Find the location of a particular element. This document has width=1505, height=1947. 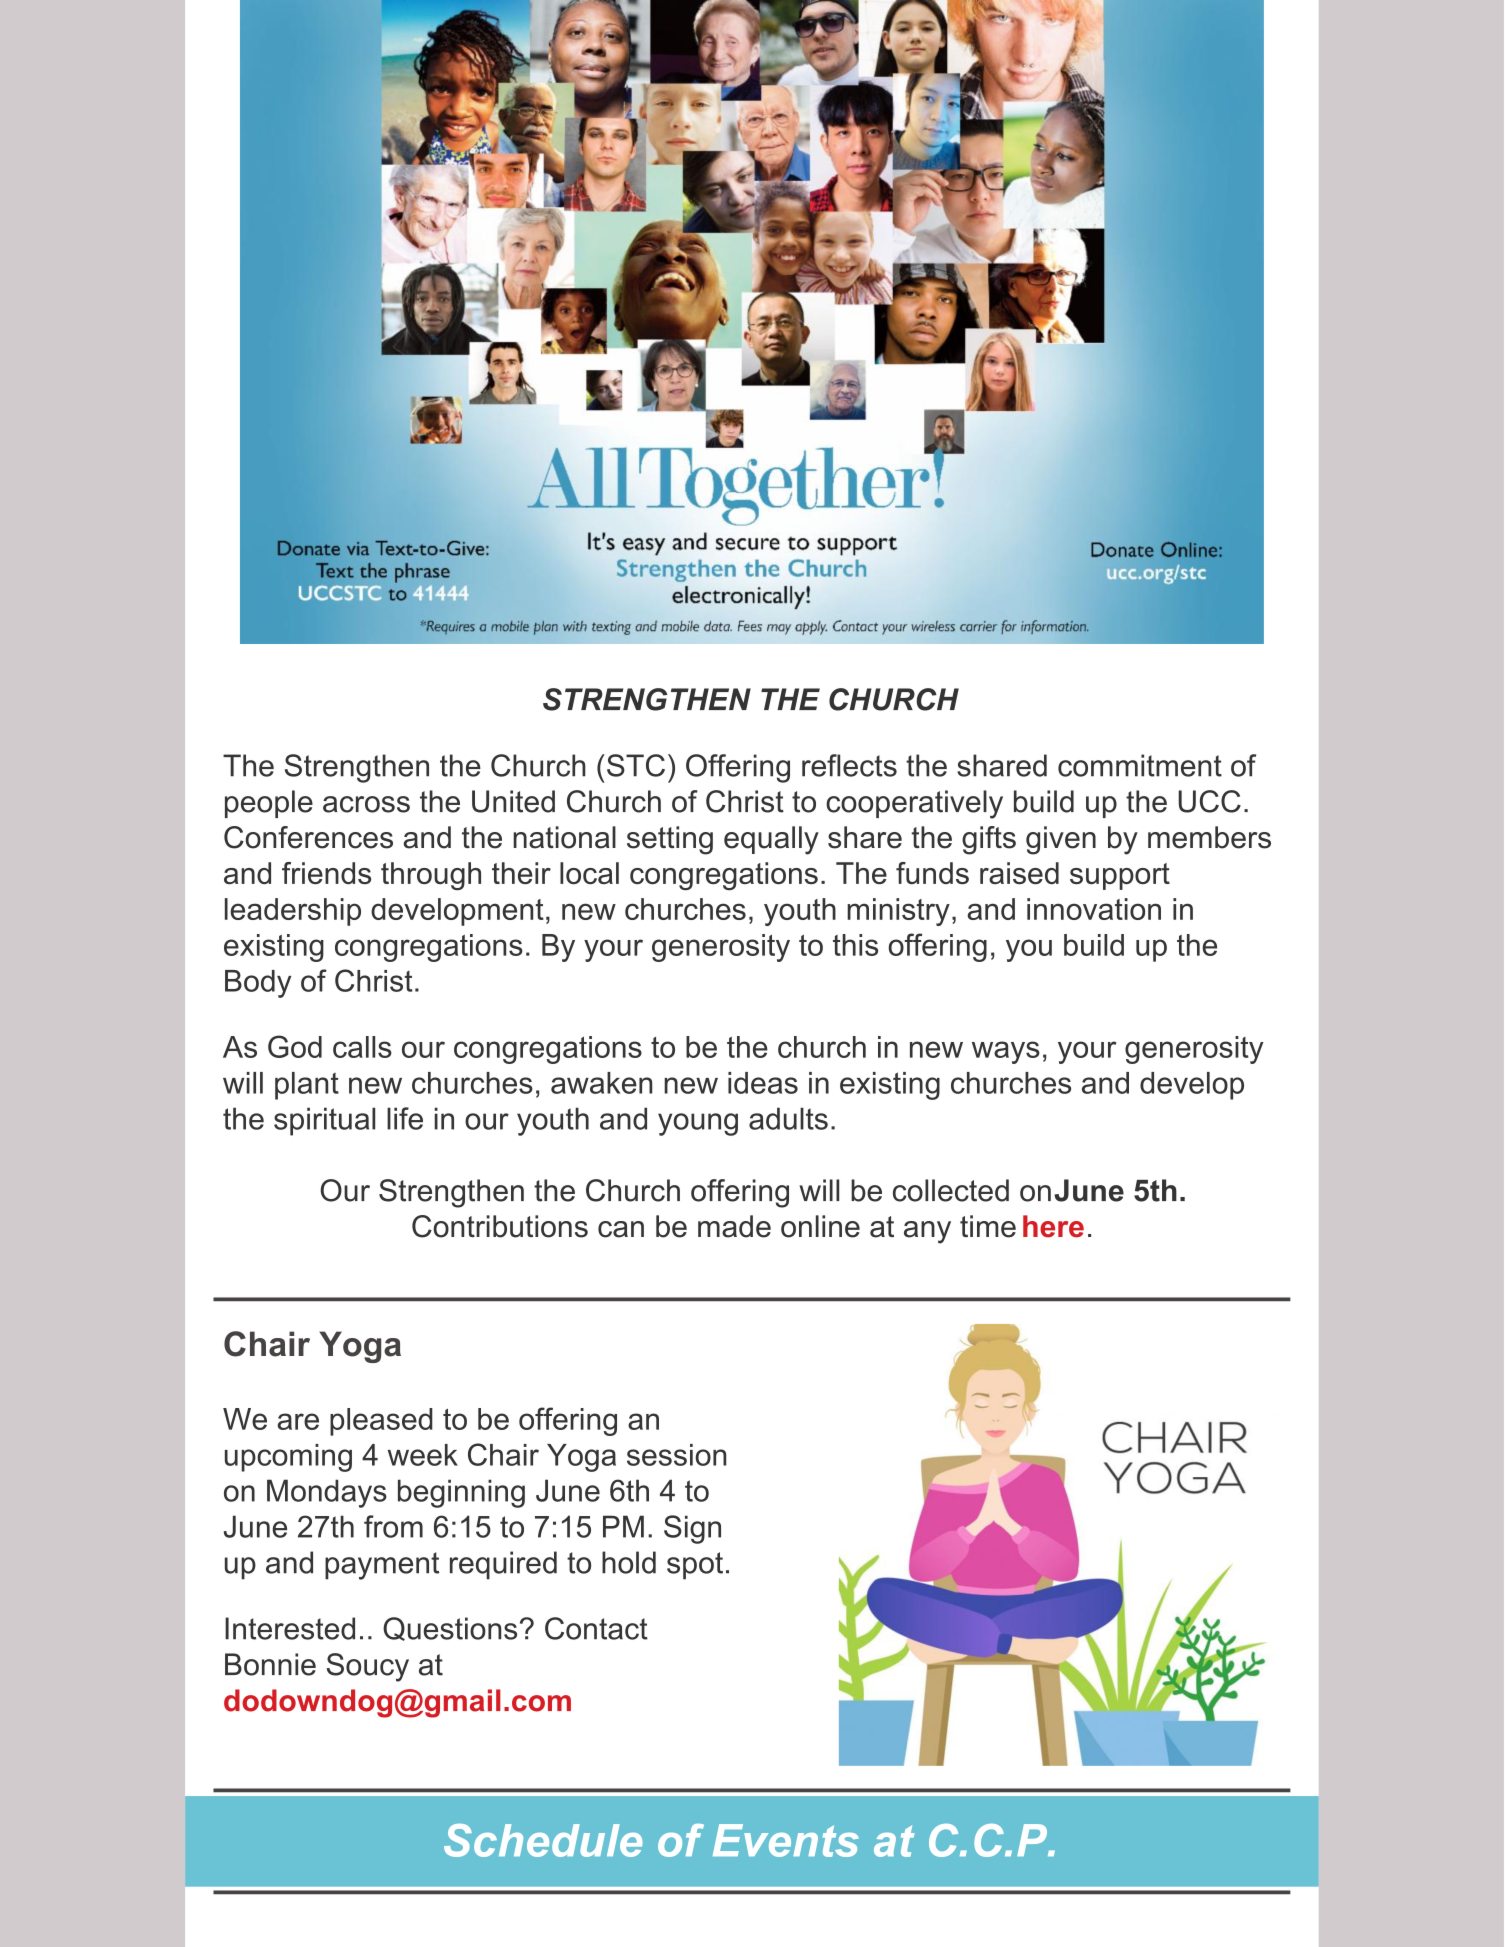

ways is located at coordinates (1006, 1052).
